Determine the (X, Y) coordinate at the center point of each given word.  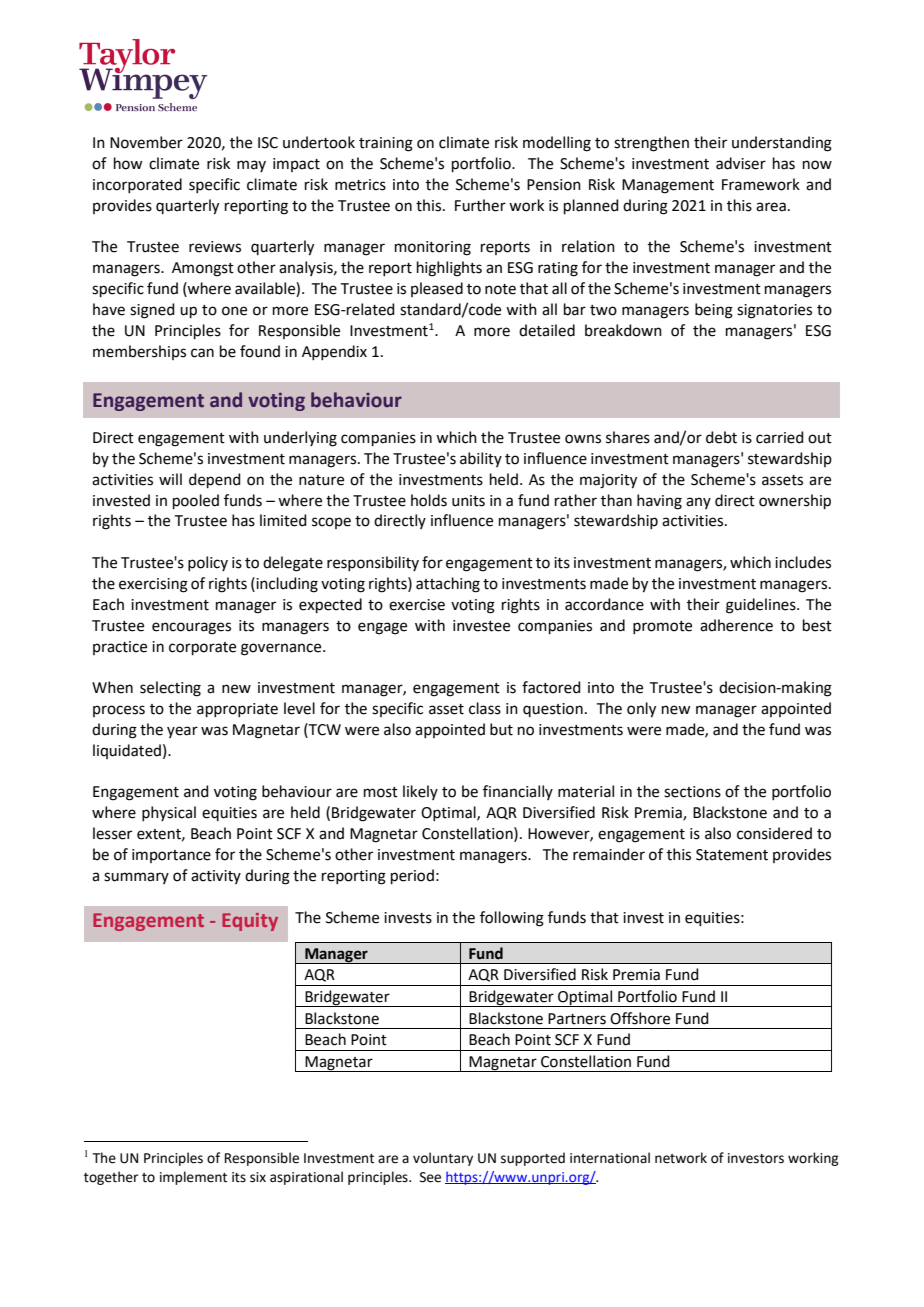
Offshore (640, 1018)
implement (193, 1178)
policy (208, 563)
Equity (250, 922)
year (182, 732)
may (251, 166)
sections (692, 792)
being (714, 311)
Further (480, 205)
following (512, 919)
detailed (547, 330)
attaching (448, 585)
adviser (741, 163)
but (501, 729)
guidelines (762, 606)
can (202, 353)
